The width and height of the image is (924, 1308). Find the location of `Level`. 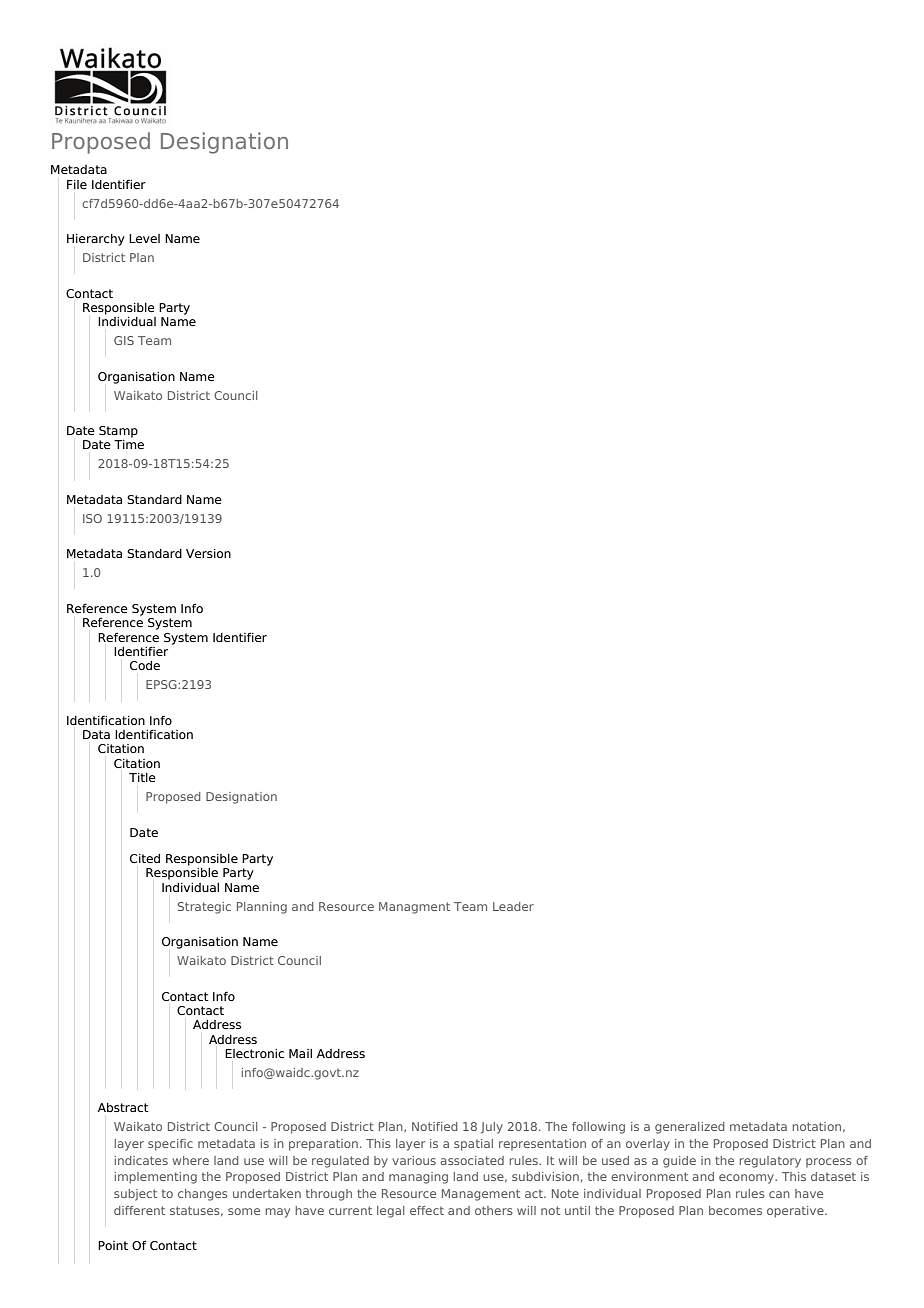

Level is located at coordinates (144, 238).
